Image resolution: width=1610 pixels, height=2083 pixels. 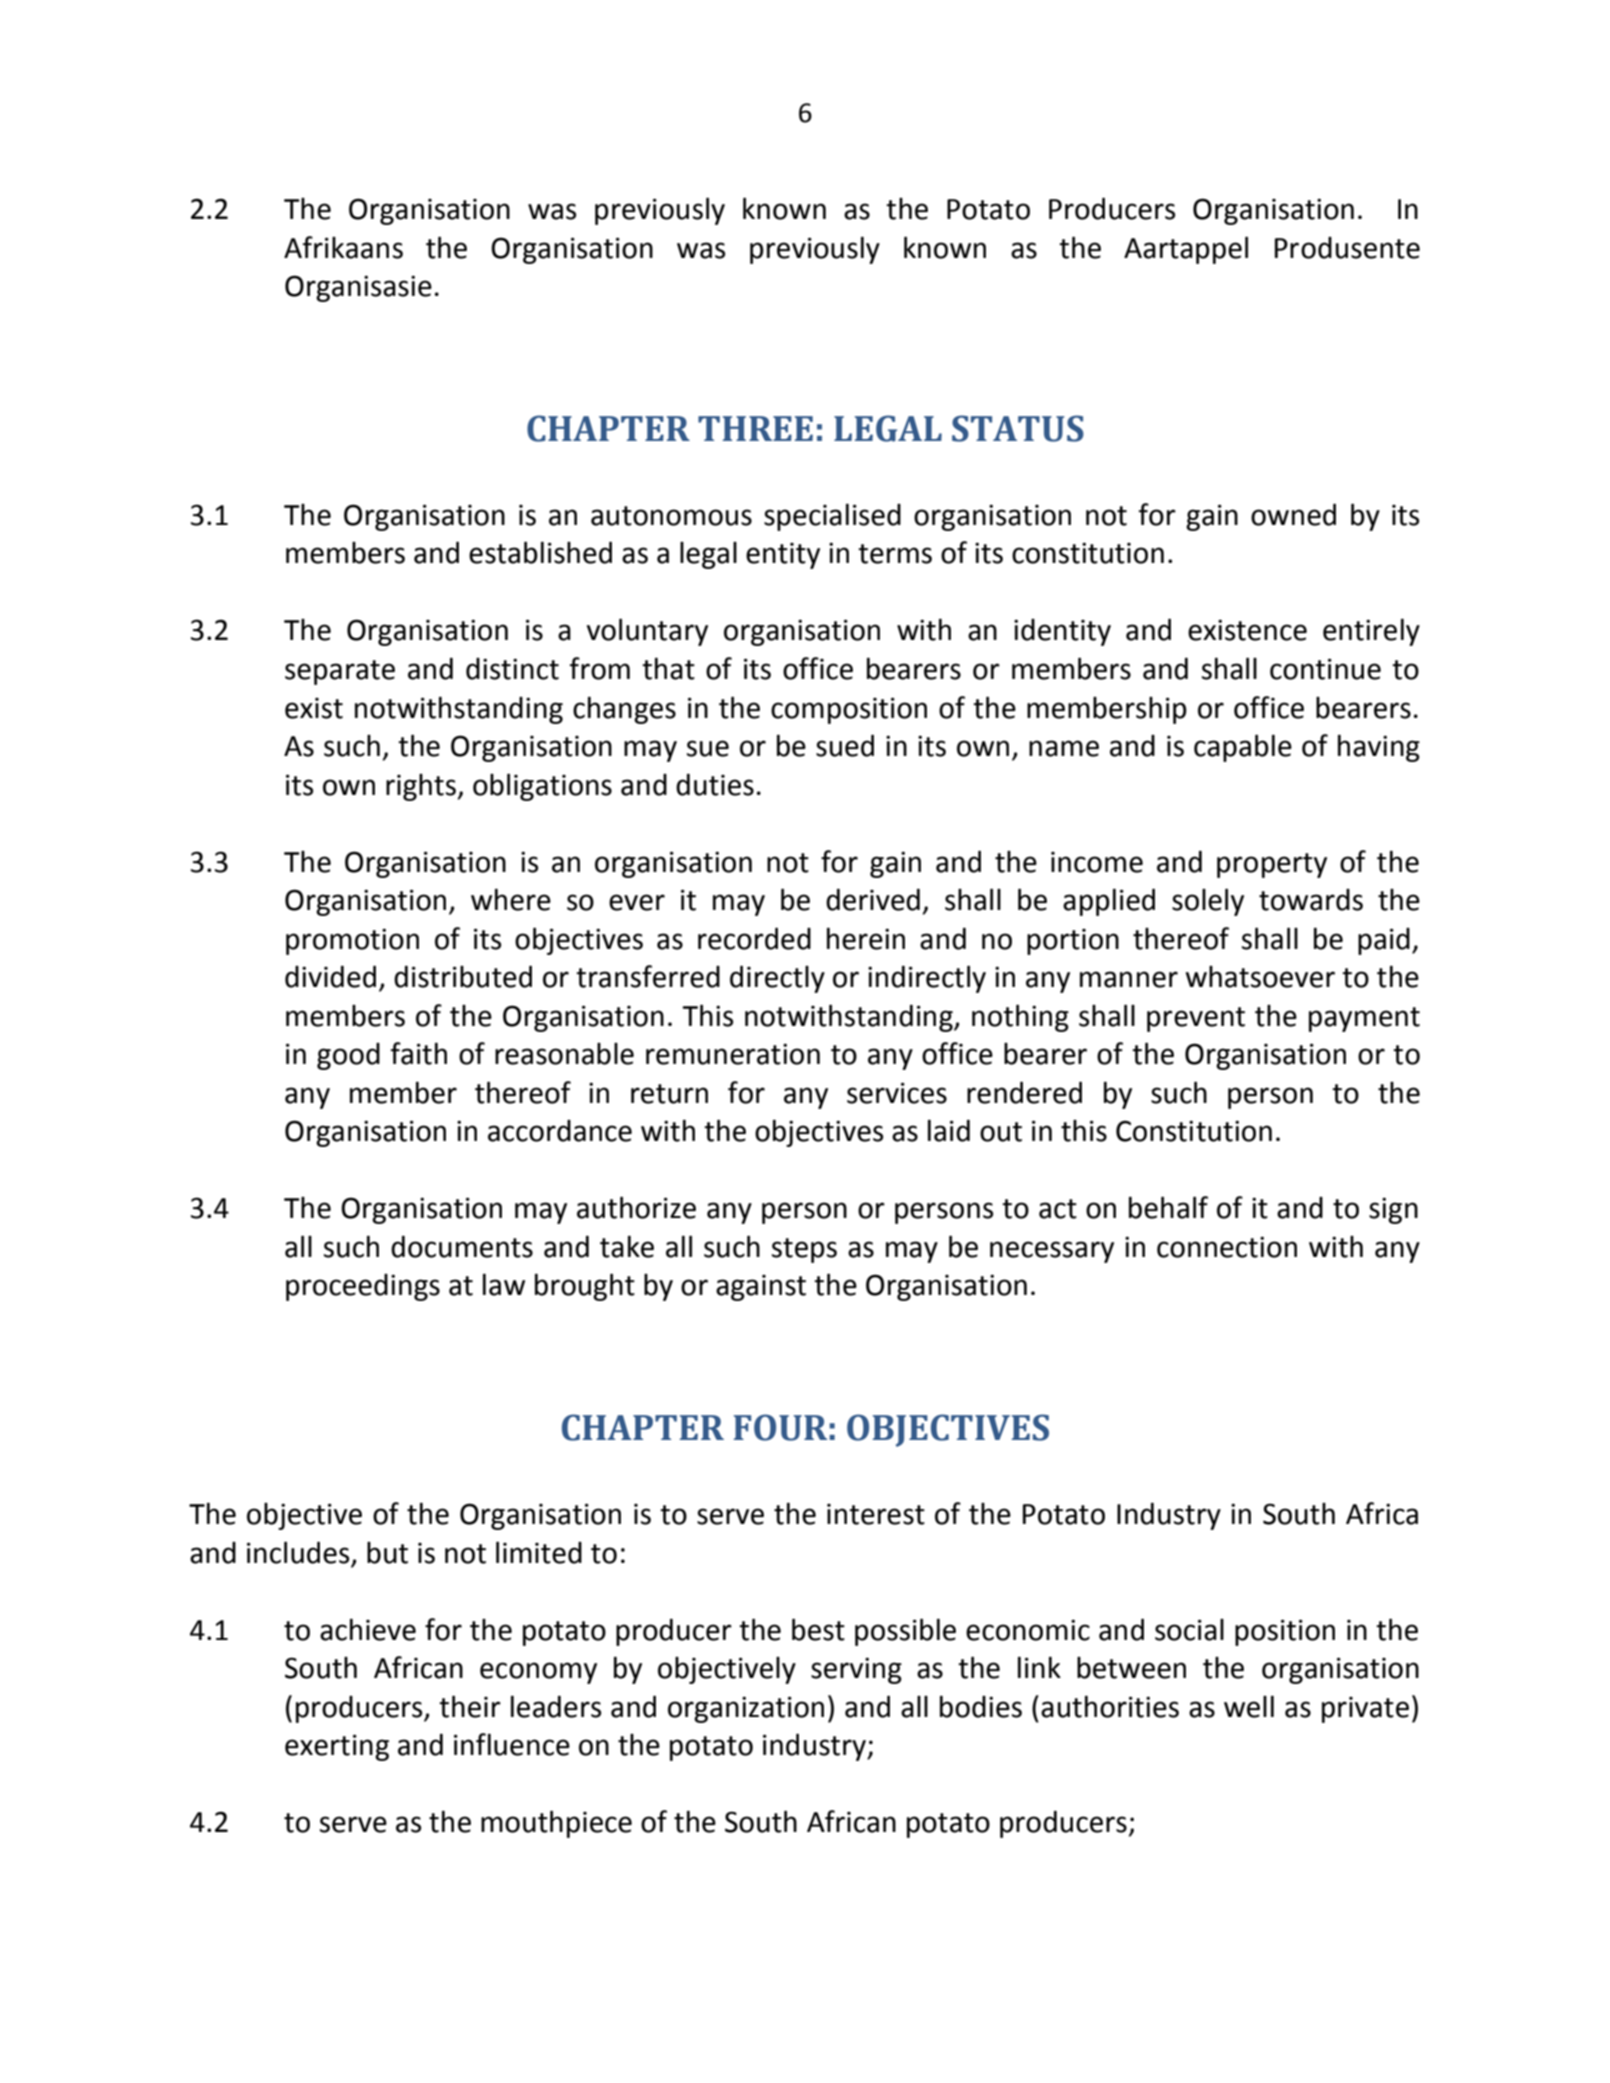 I want to click on organization, so click(x=746, y=1709).
